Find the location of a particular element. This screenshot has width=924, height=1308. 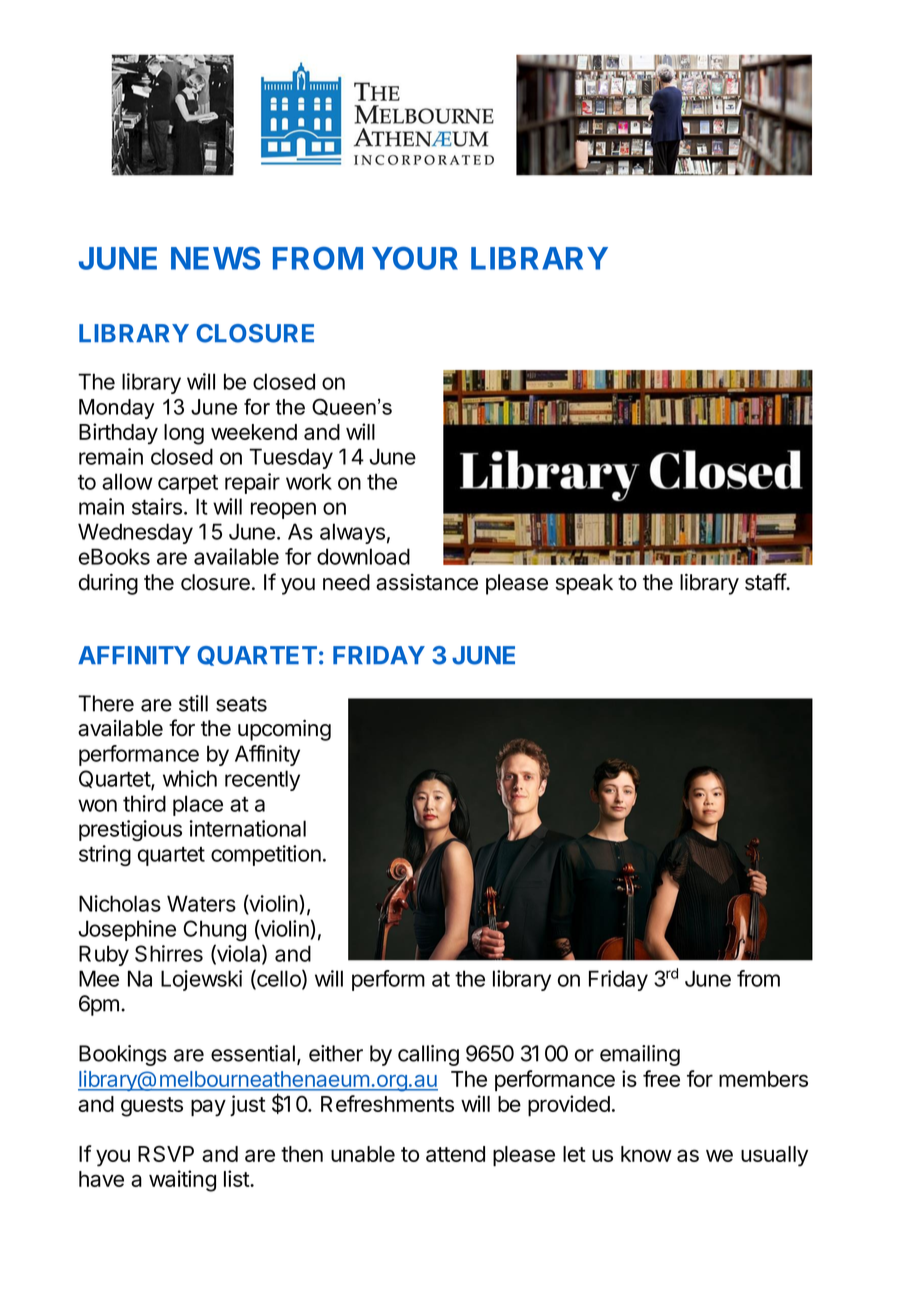

attend is located at coordinates (455, 1154).
